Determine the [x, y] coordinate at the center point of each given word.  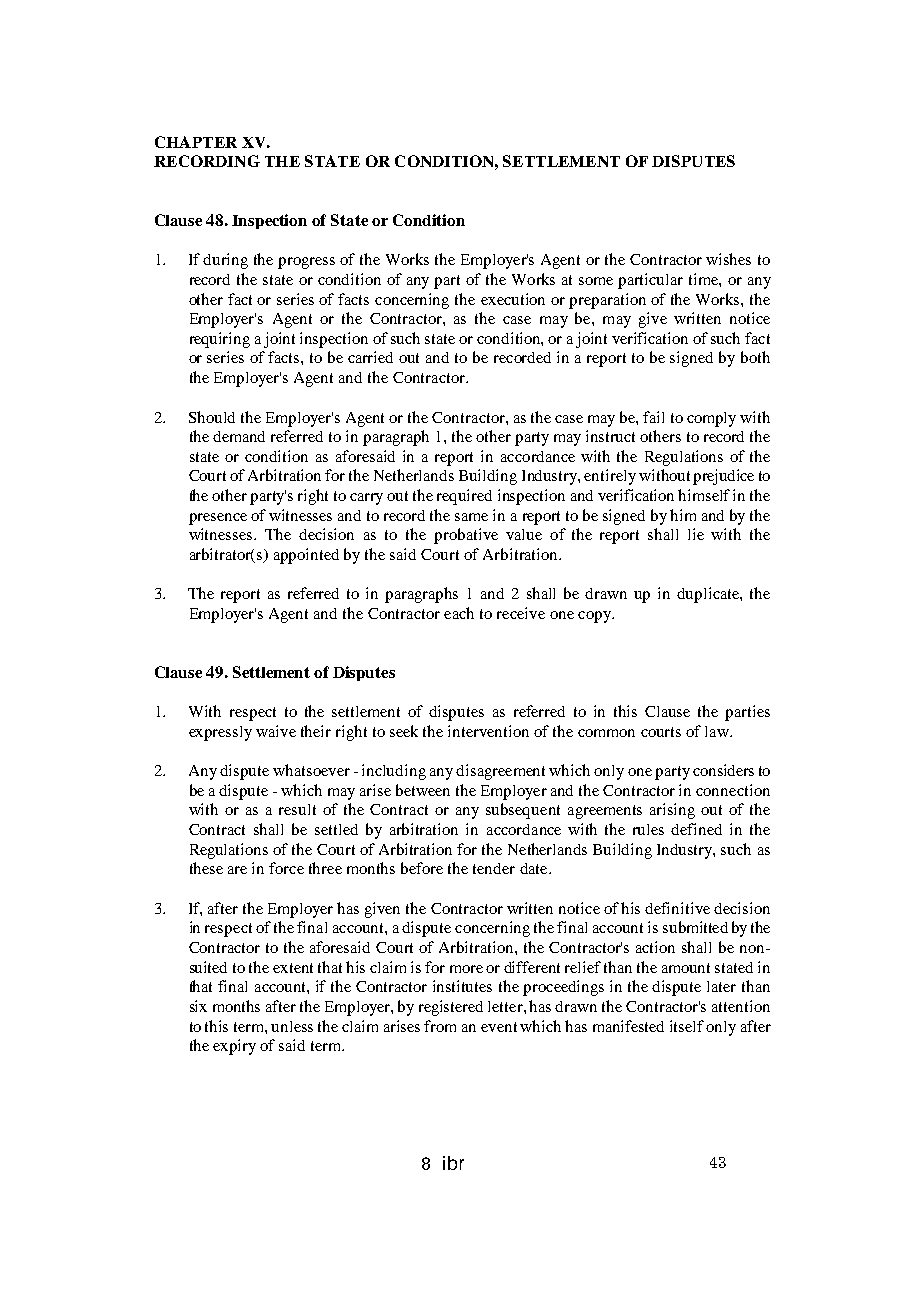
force [286, 868]
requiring [220, 340]
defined [696, 829]
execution [513, 299]
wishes [728, 259]
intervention [488, 731]
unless [292, 1026]
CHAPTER [196, 142]
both [755, 357]
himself [704, 495]
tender [494, 868]
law [718, 731]
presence [218, 519]
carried [370, 357]
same [471, 517]
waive [276, 731]
